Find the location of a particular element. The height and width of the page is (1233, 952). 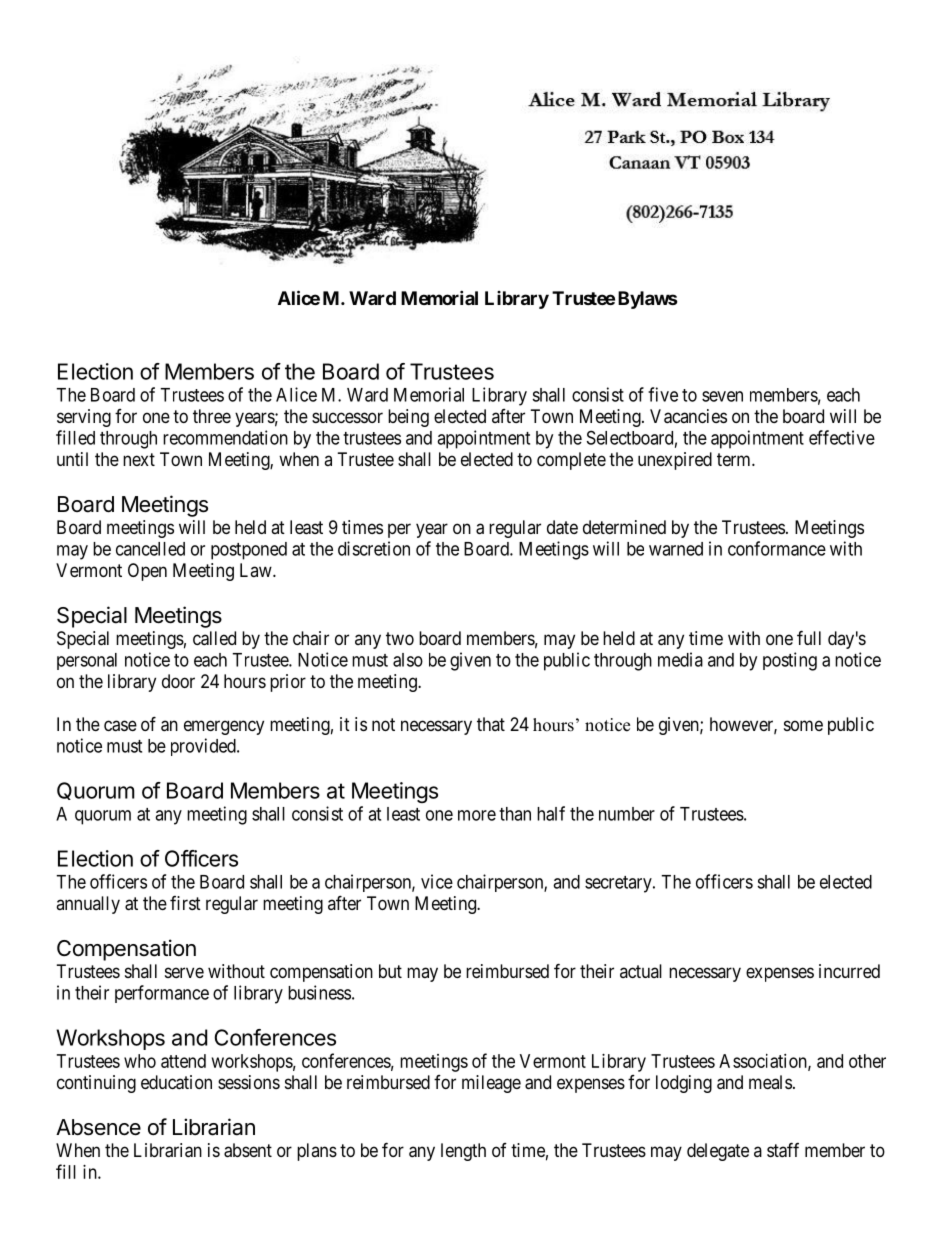

also is located at coordinates (408, 660).
